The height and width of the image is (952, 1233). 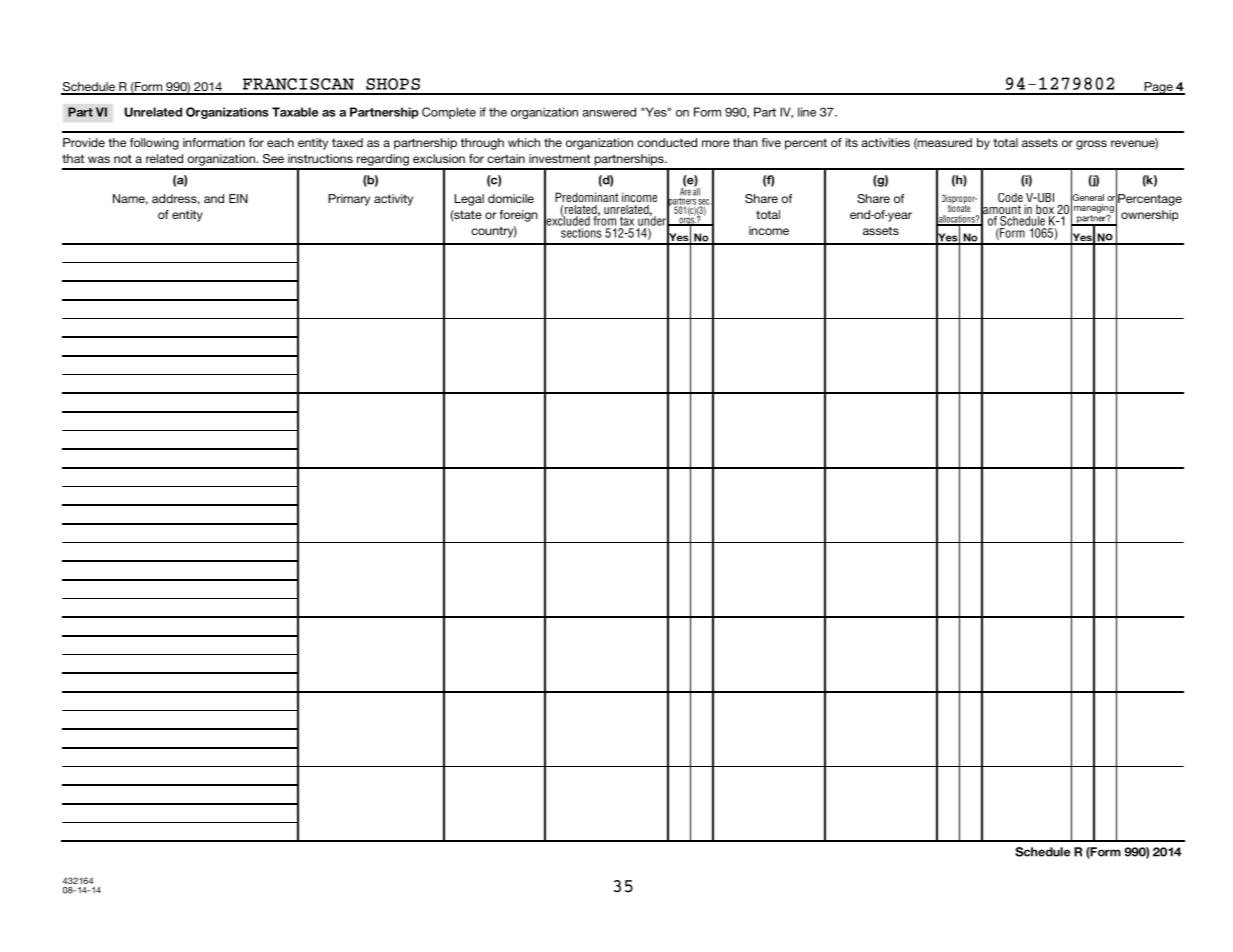 What do you see at coordinates (667, 142) in the image?
I see `conducted` at bounding box center [667, 142].
